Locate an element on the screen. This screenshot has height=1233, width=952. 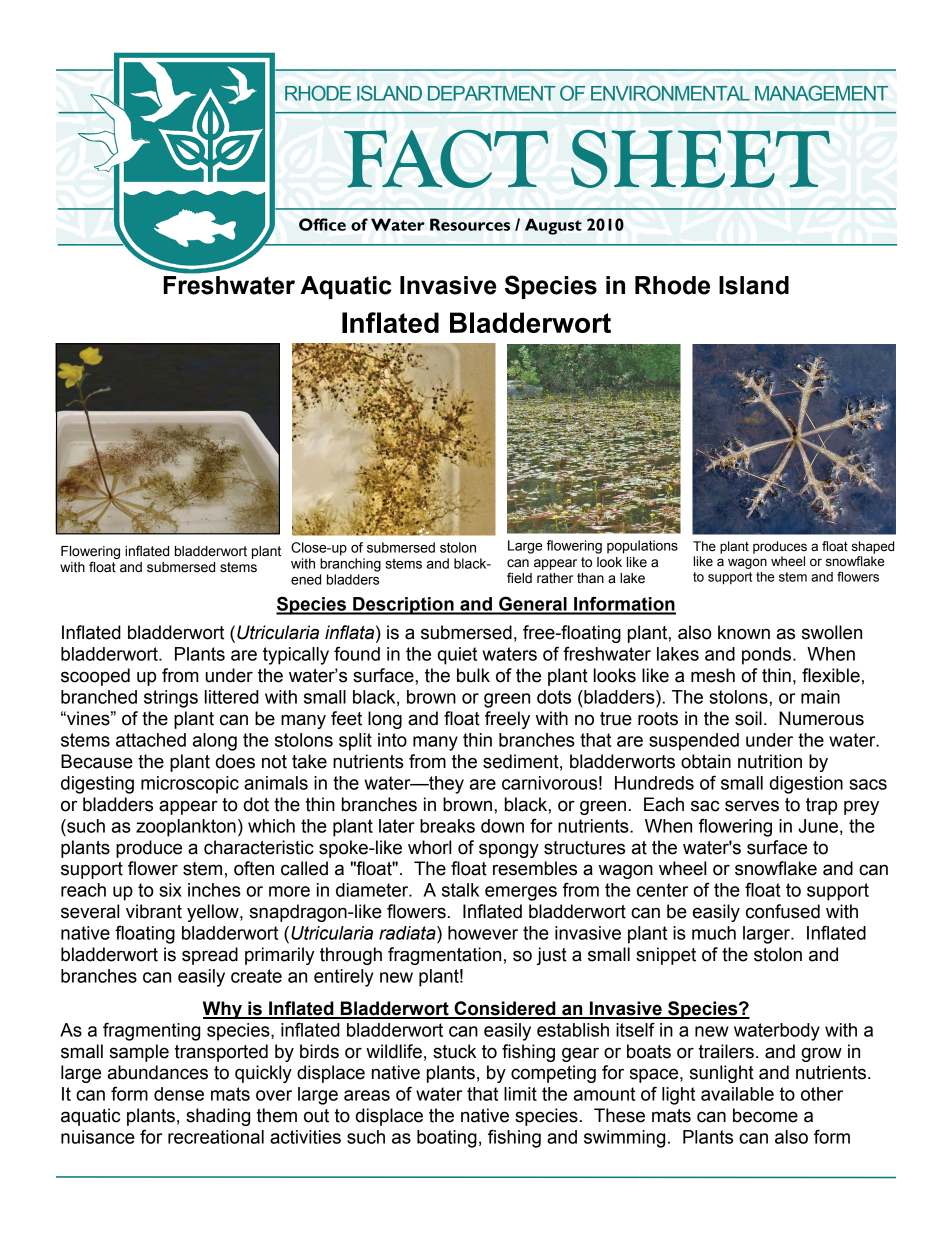
MANAGEMENT is located at coordinates (821, 93).
